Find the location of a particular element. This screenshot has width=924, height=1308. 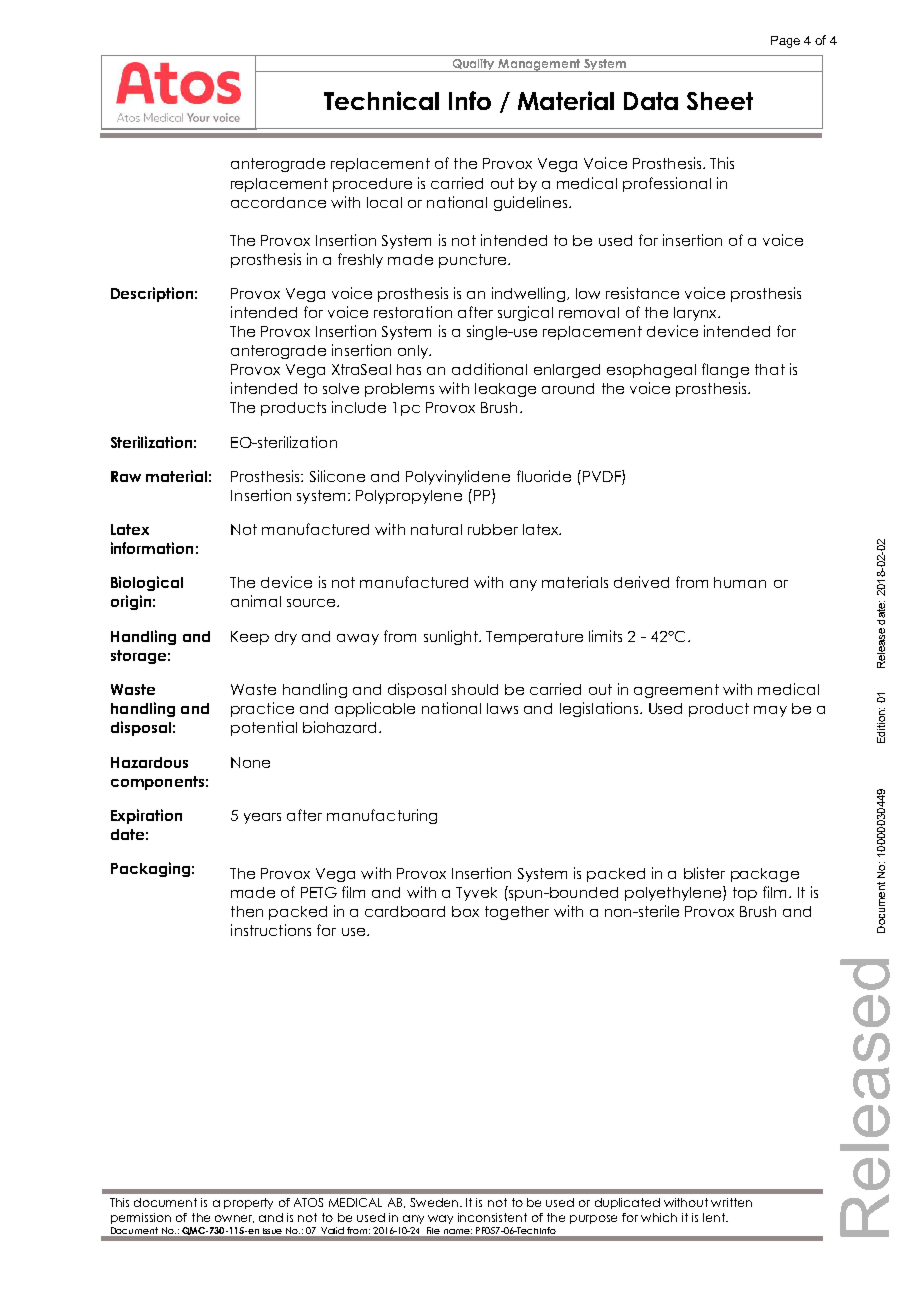

Quality is located at coordinates (473, 65).
